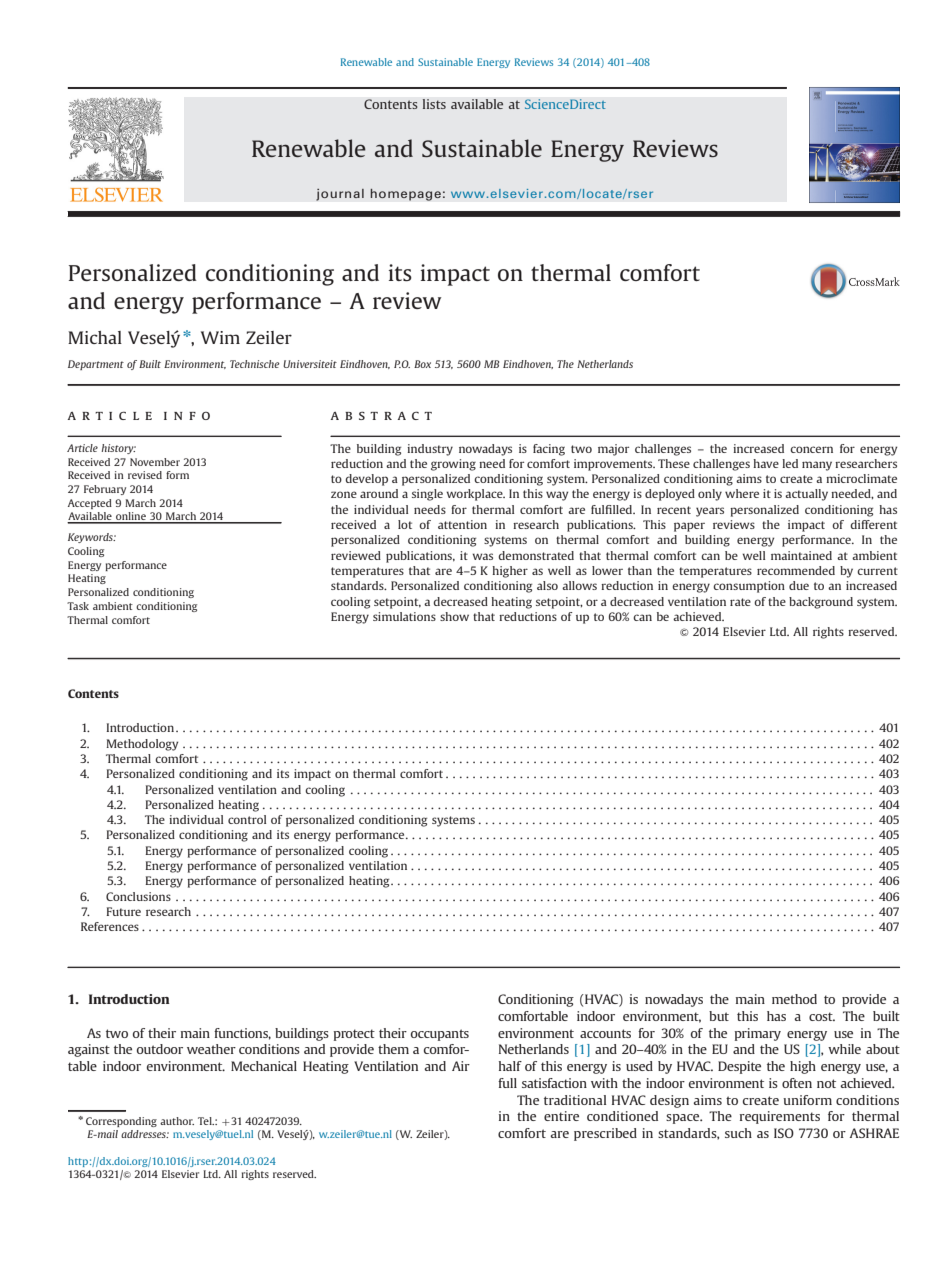 The width and height of the screenshot is (952, 1270). Describe the element at coordinates (454, 616) in the screenshot. I see `show` at that location.
